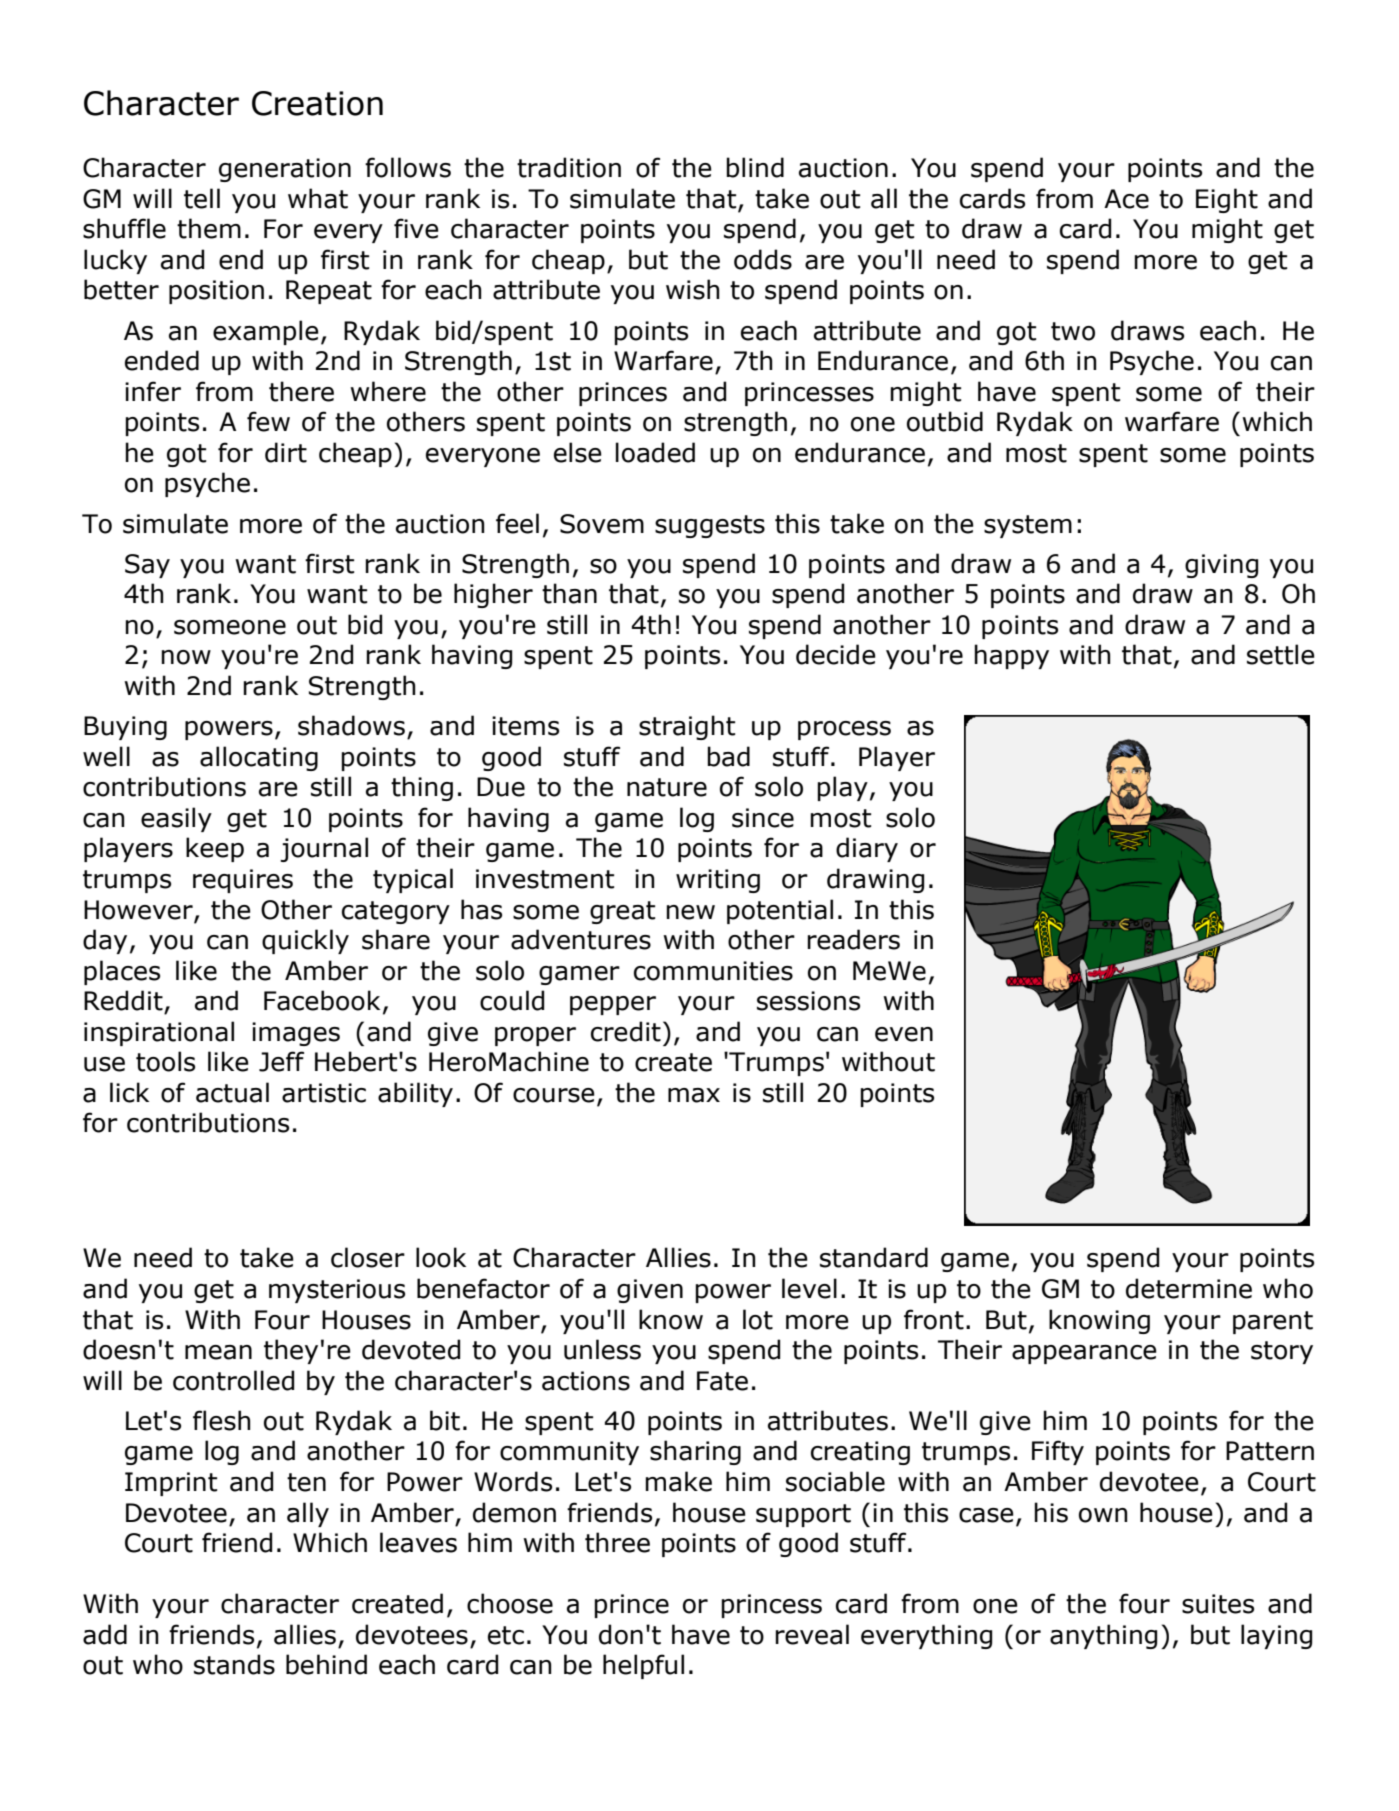 Image resolution: width=1399 pixels, height=1811 pixels. Describe the element at coordinates (234, 1664) in the document. I see `stands` at that location.
